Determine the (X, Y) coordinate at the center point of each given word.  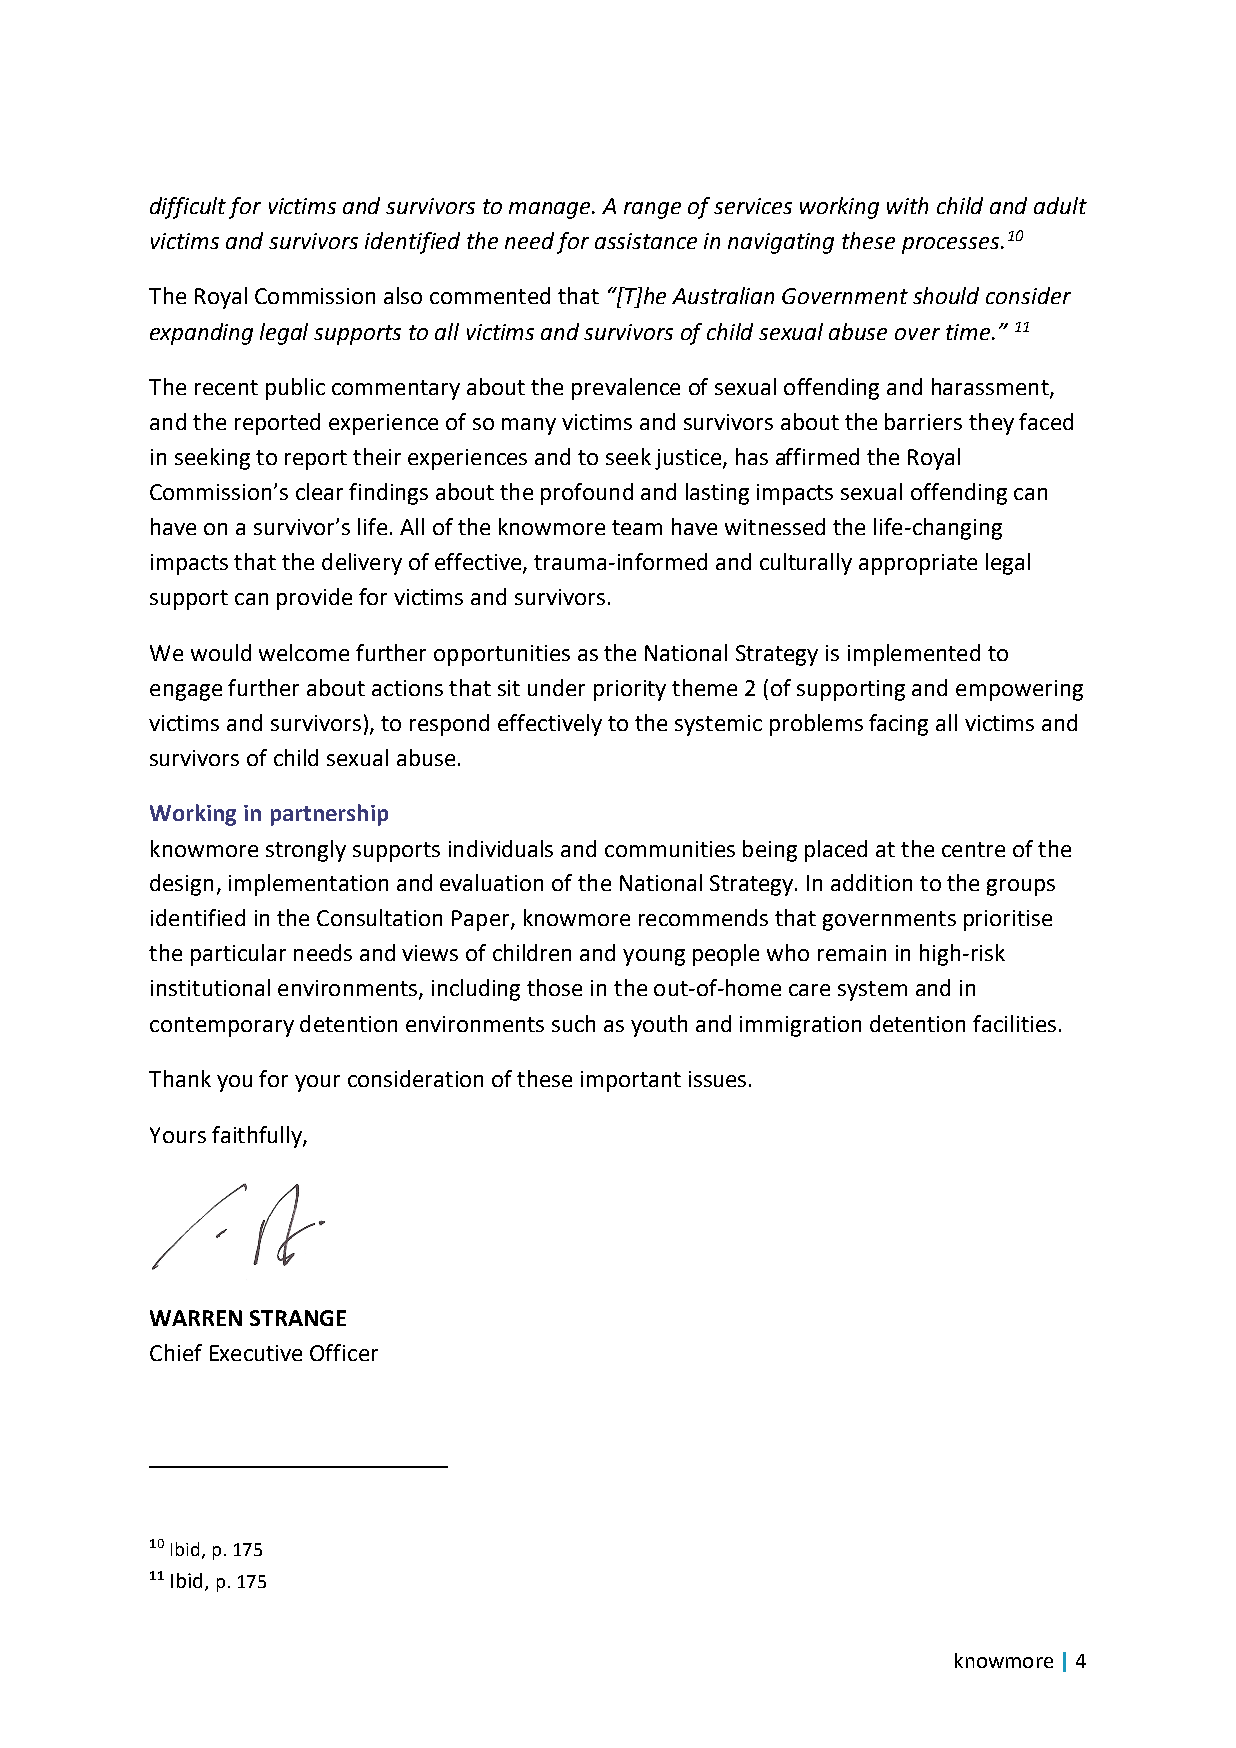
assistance (646, 241)
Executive (256, 1353)
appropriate (918, 564)
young (654, 957)
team (637, 527)
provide (314, 599)
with (907, 205)
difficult (188, 208)
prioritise (1008, 920)
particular (238, 955)
